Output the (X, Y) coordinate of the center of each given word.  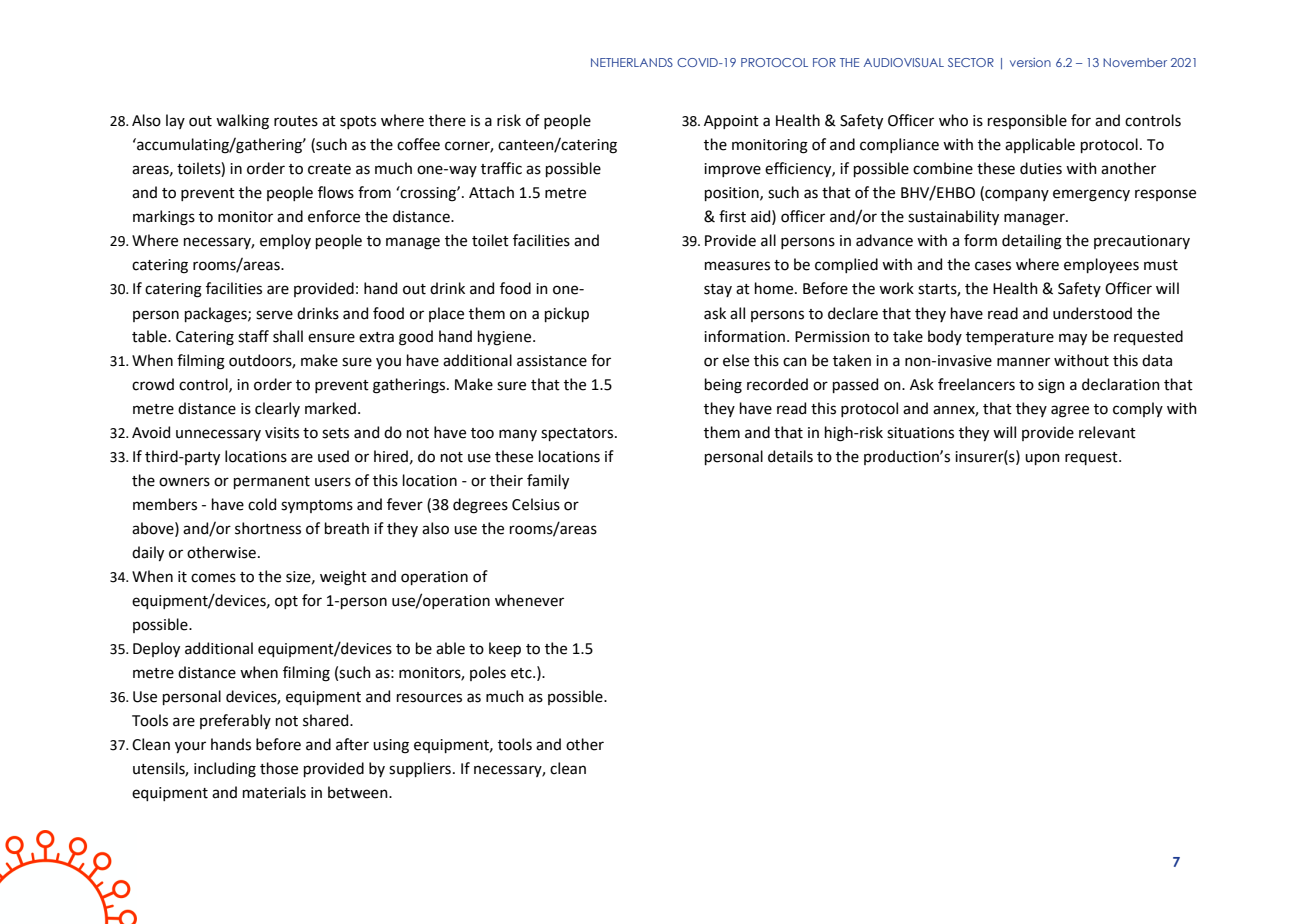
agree (1070, 411)
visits (282, 433)
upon (1042, 459)
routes (296, 121)
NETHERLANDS (632, 62)
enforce (334, 216)
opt (286, 602)
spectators (578, 434)
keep (505, 649)
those (279, 768)
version (1030, 62)
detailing (1032, 242)
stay (718, 290)
